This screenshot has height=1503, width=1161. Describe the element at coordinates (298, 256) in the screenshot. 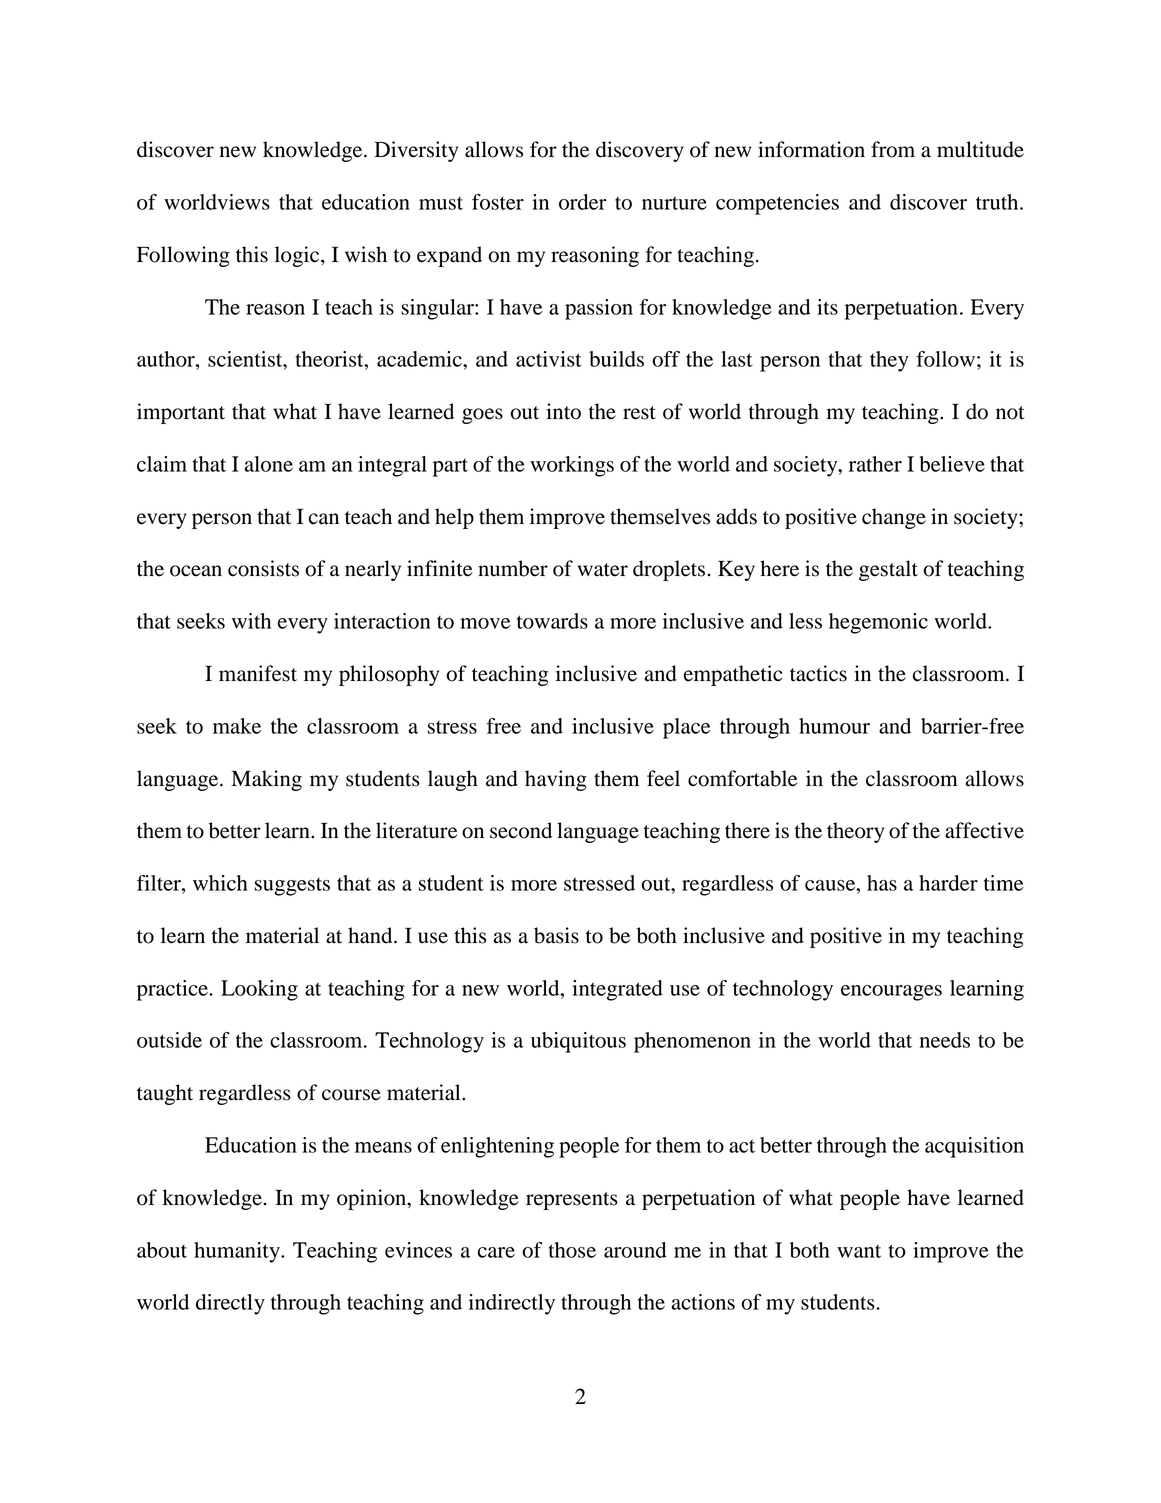

I see `logic` at that location.
